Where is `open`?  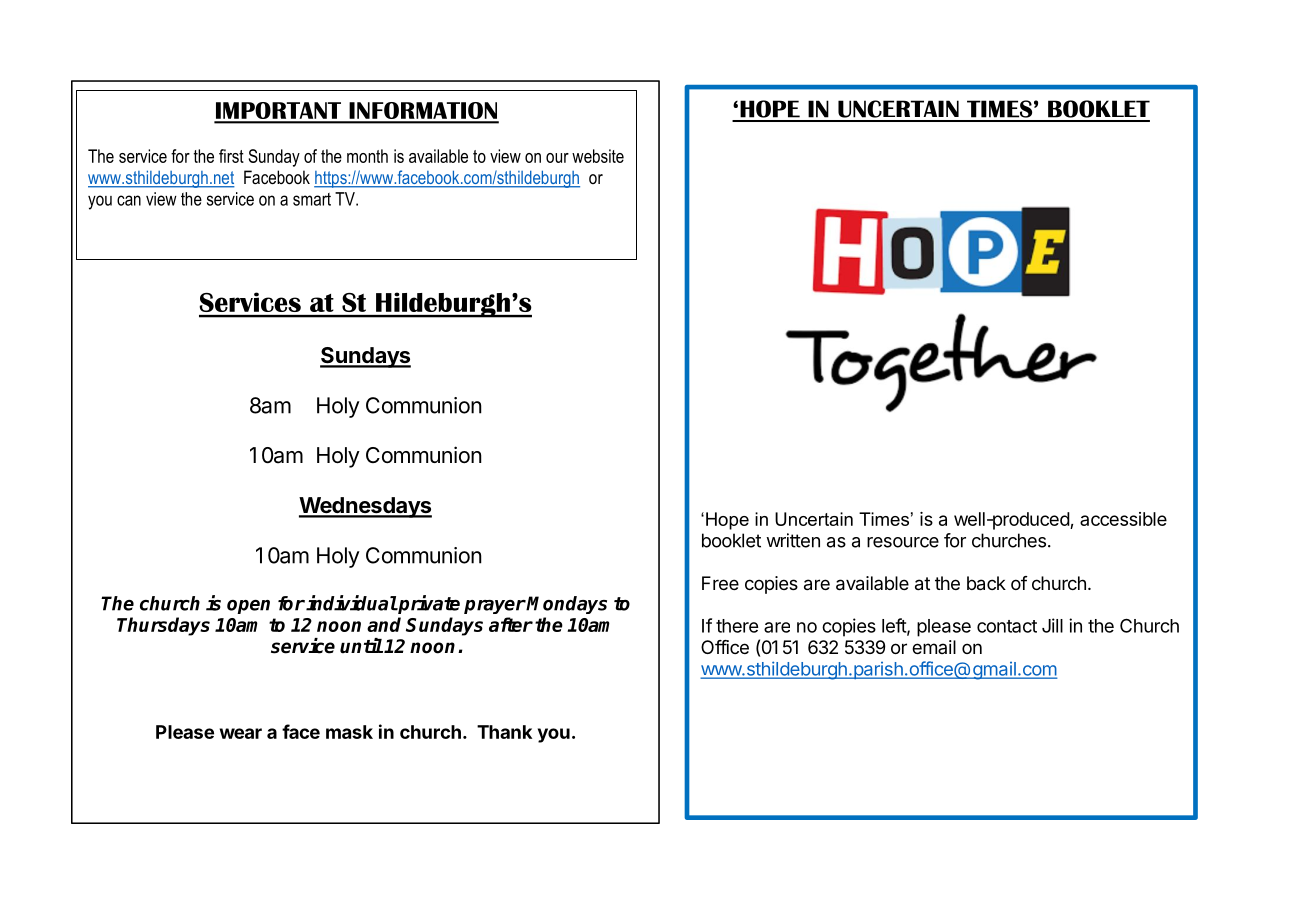 open is located at coordinates (248, 607).
